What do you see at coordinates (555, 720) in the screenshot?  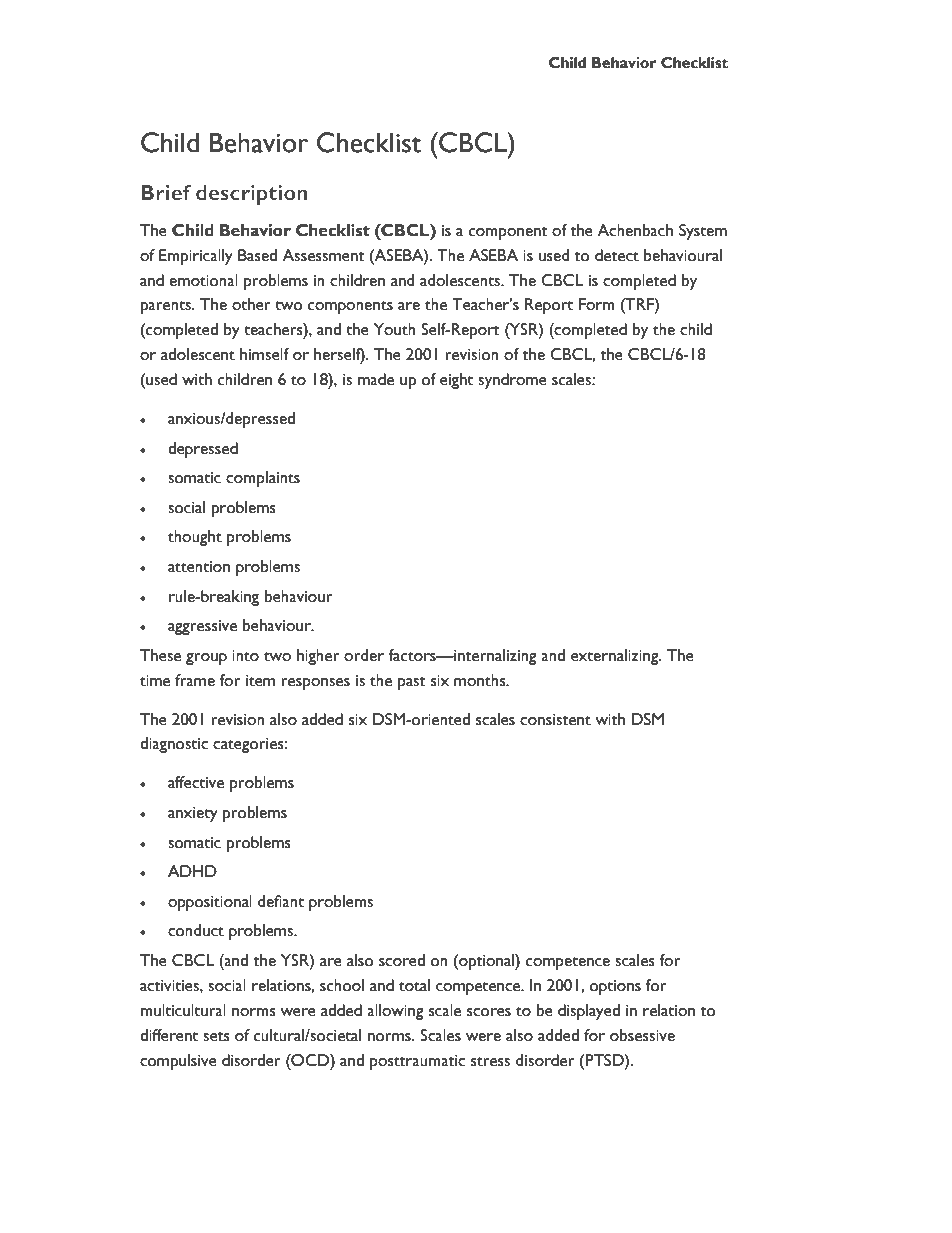 I see `consistent` at bounding box center [555, 720].
